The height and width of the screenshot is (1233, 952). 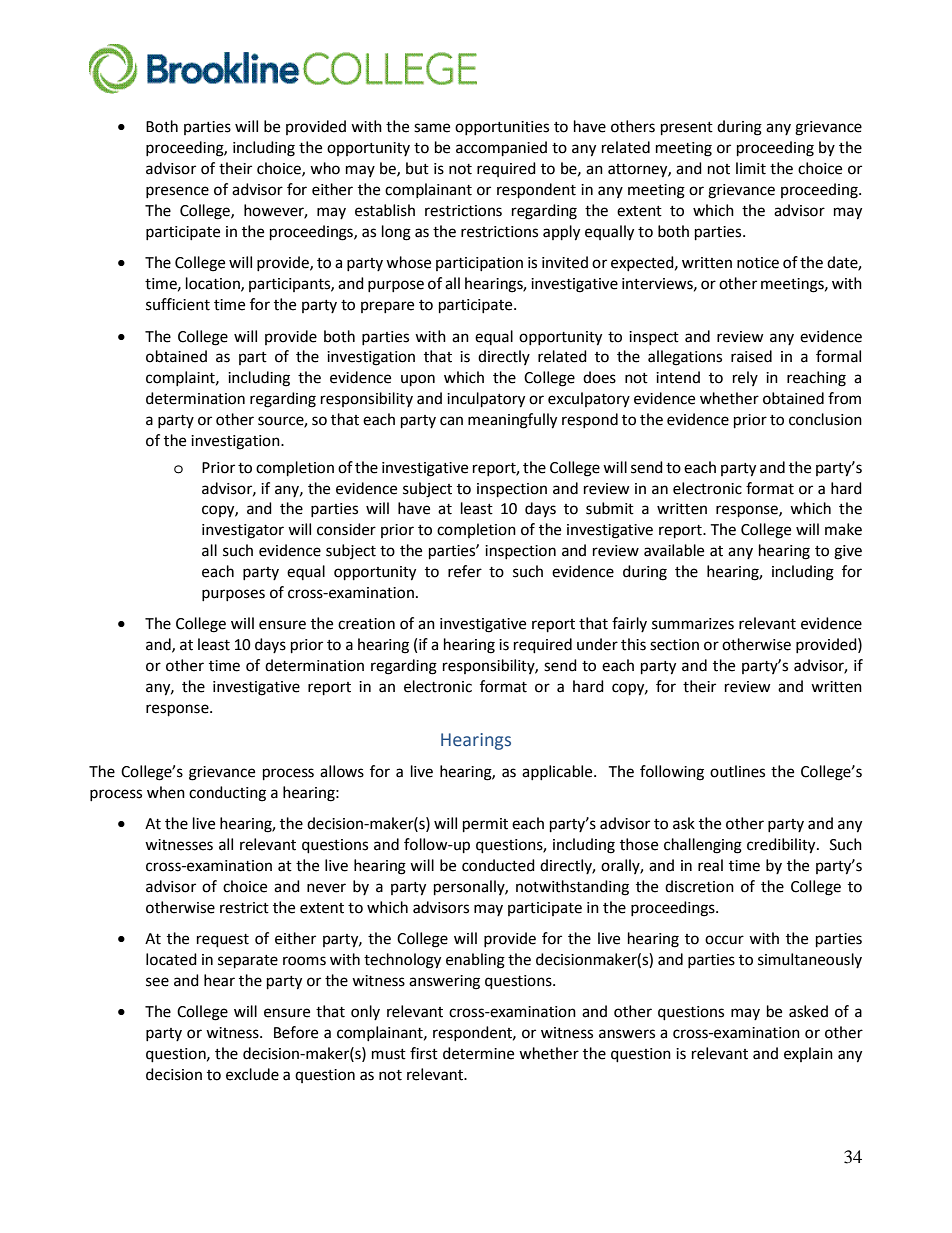 I want to click on limit, so click(x=751, y=168).
